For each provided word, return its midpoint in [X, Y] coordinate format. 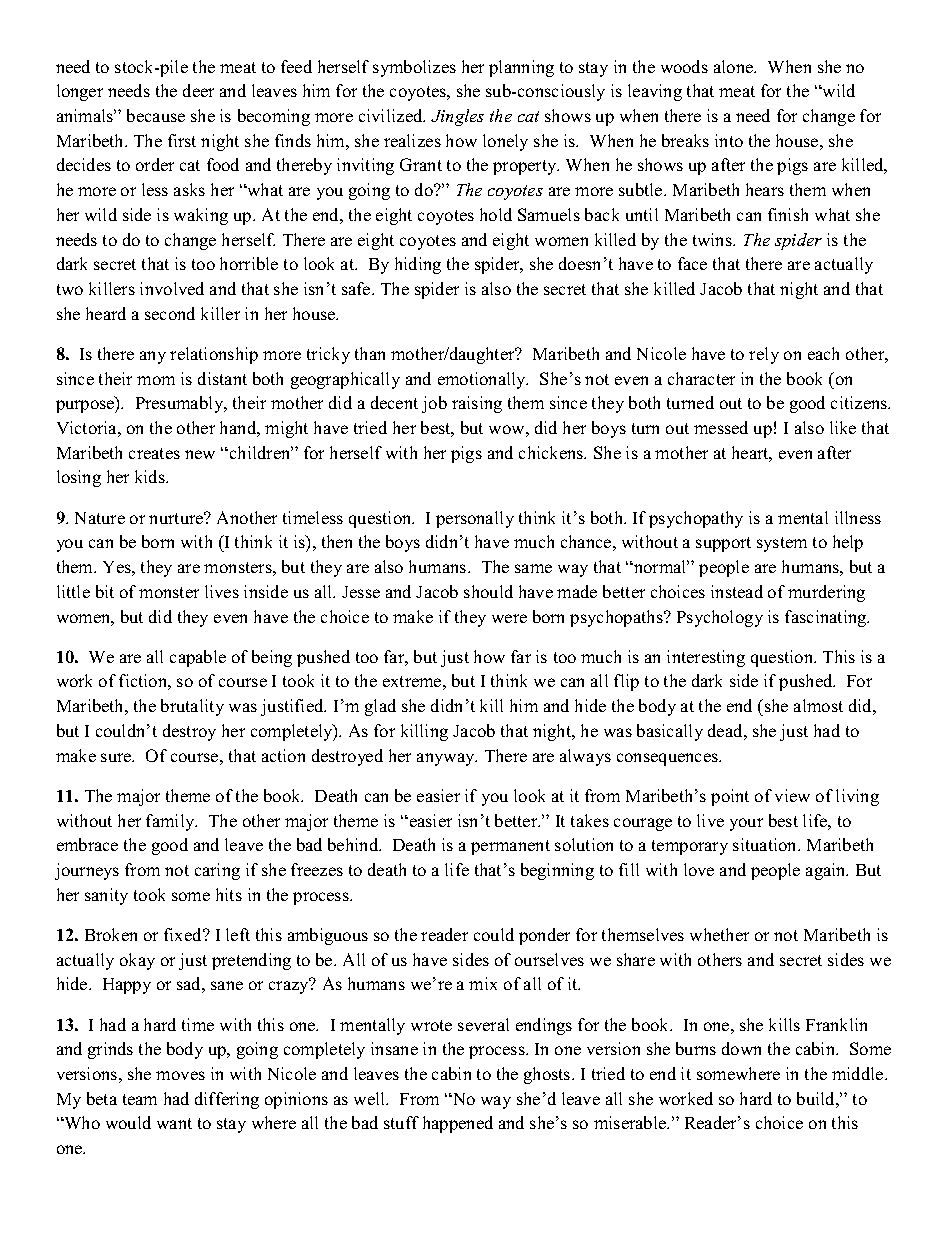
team [140, 1099]
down [741, 1048]
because [156, 115]
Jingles [457, 117]
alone [735, 66]
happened [458, 1124]
